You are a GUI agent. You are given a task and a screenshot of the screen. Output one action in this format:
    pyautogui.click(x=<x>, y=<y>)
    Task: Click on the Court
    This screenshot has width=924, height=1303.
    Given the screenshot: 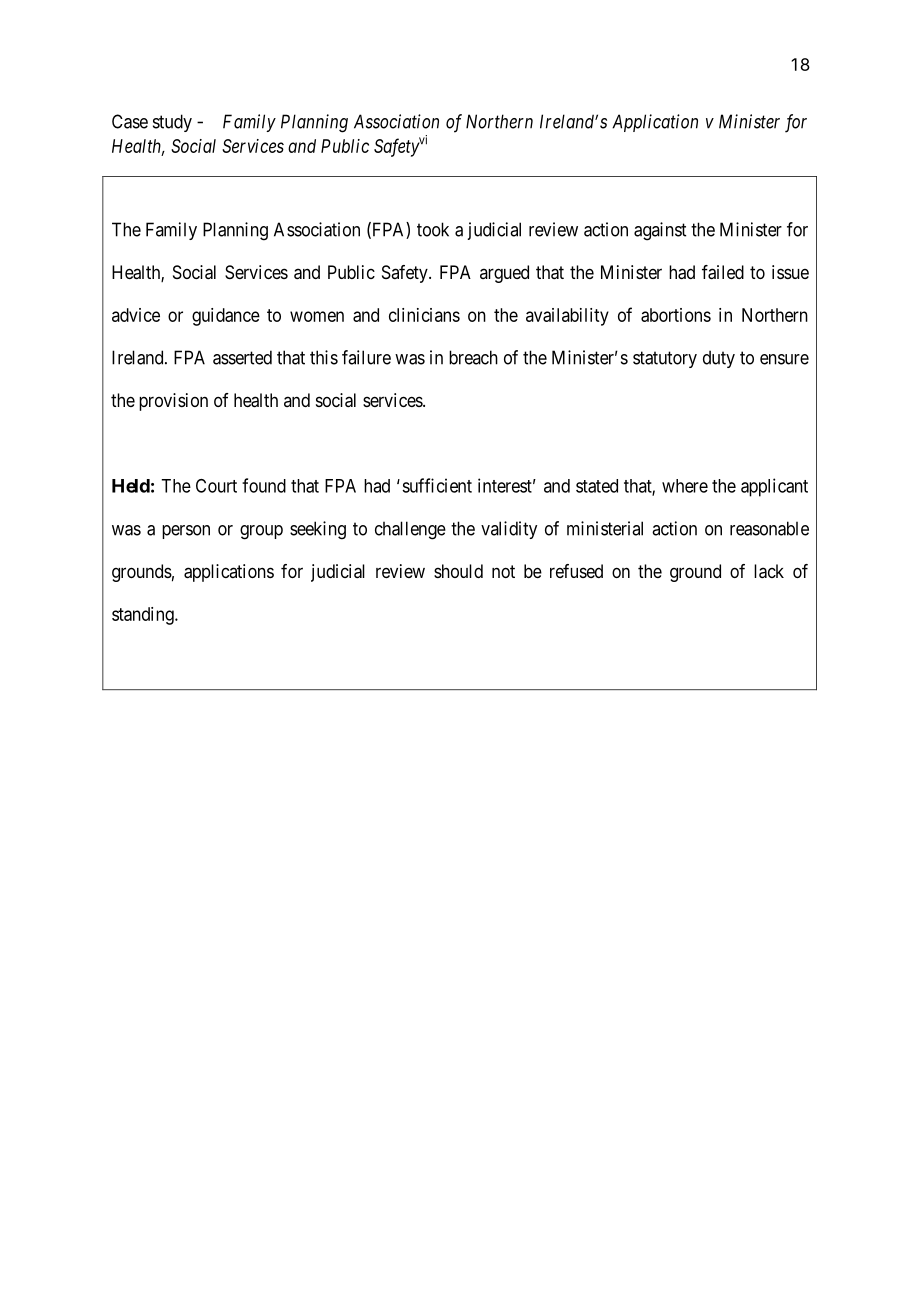 What is the action you would take?
    pyautogui.click(x=216, y=486)
